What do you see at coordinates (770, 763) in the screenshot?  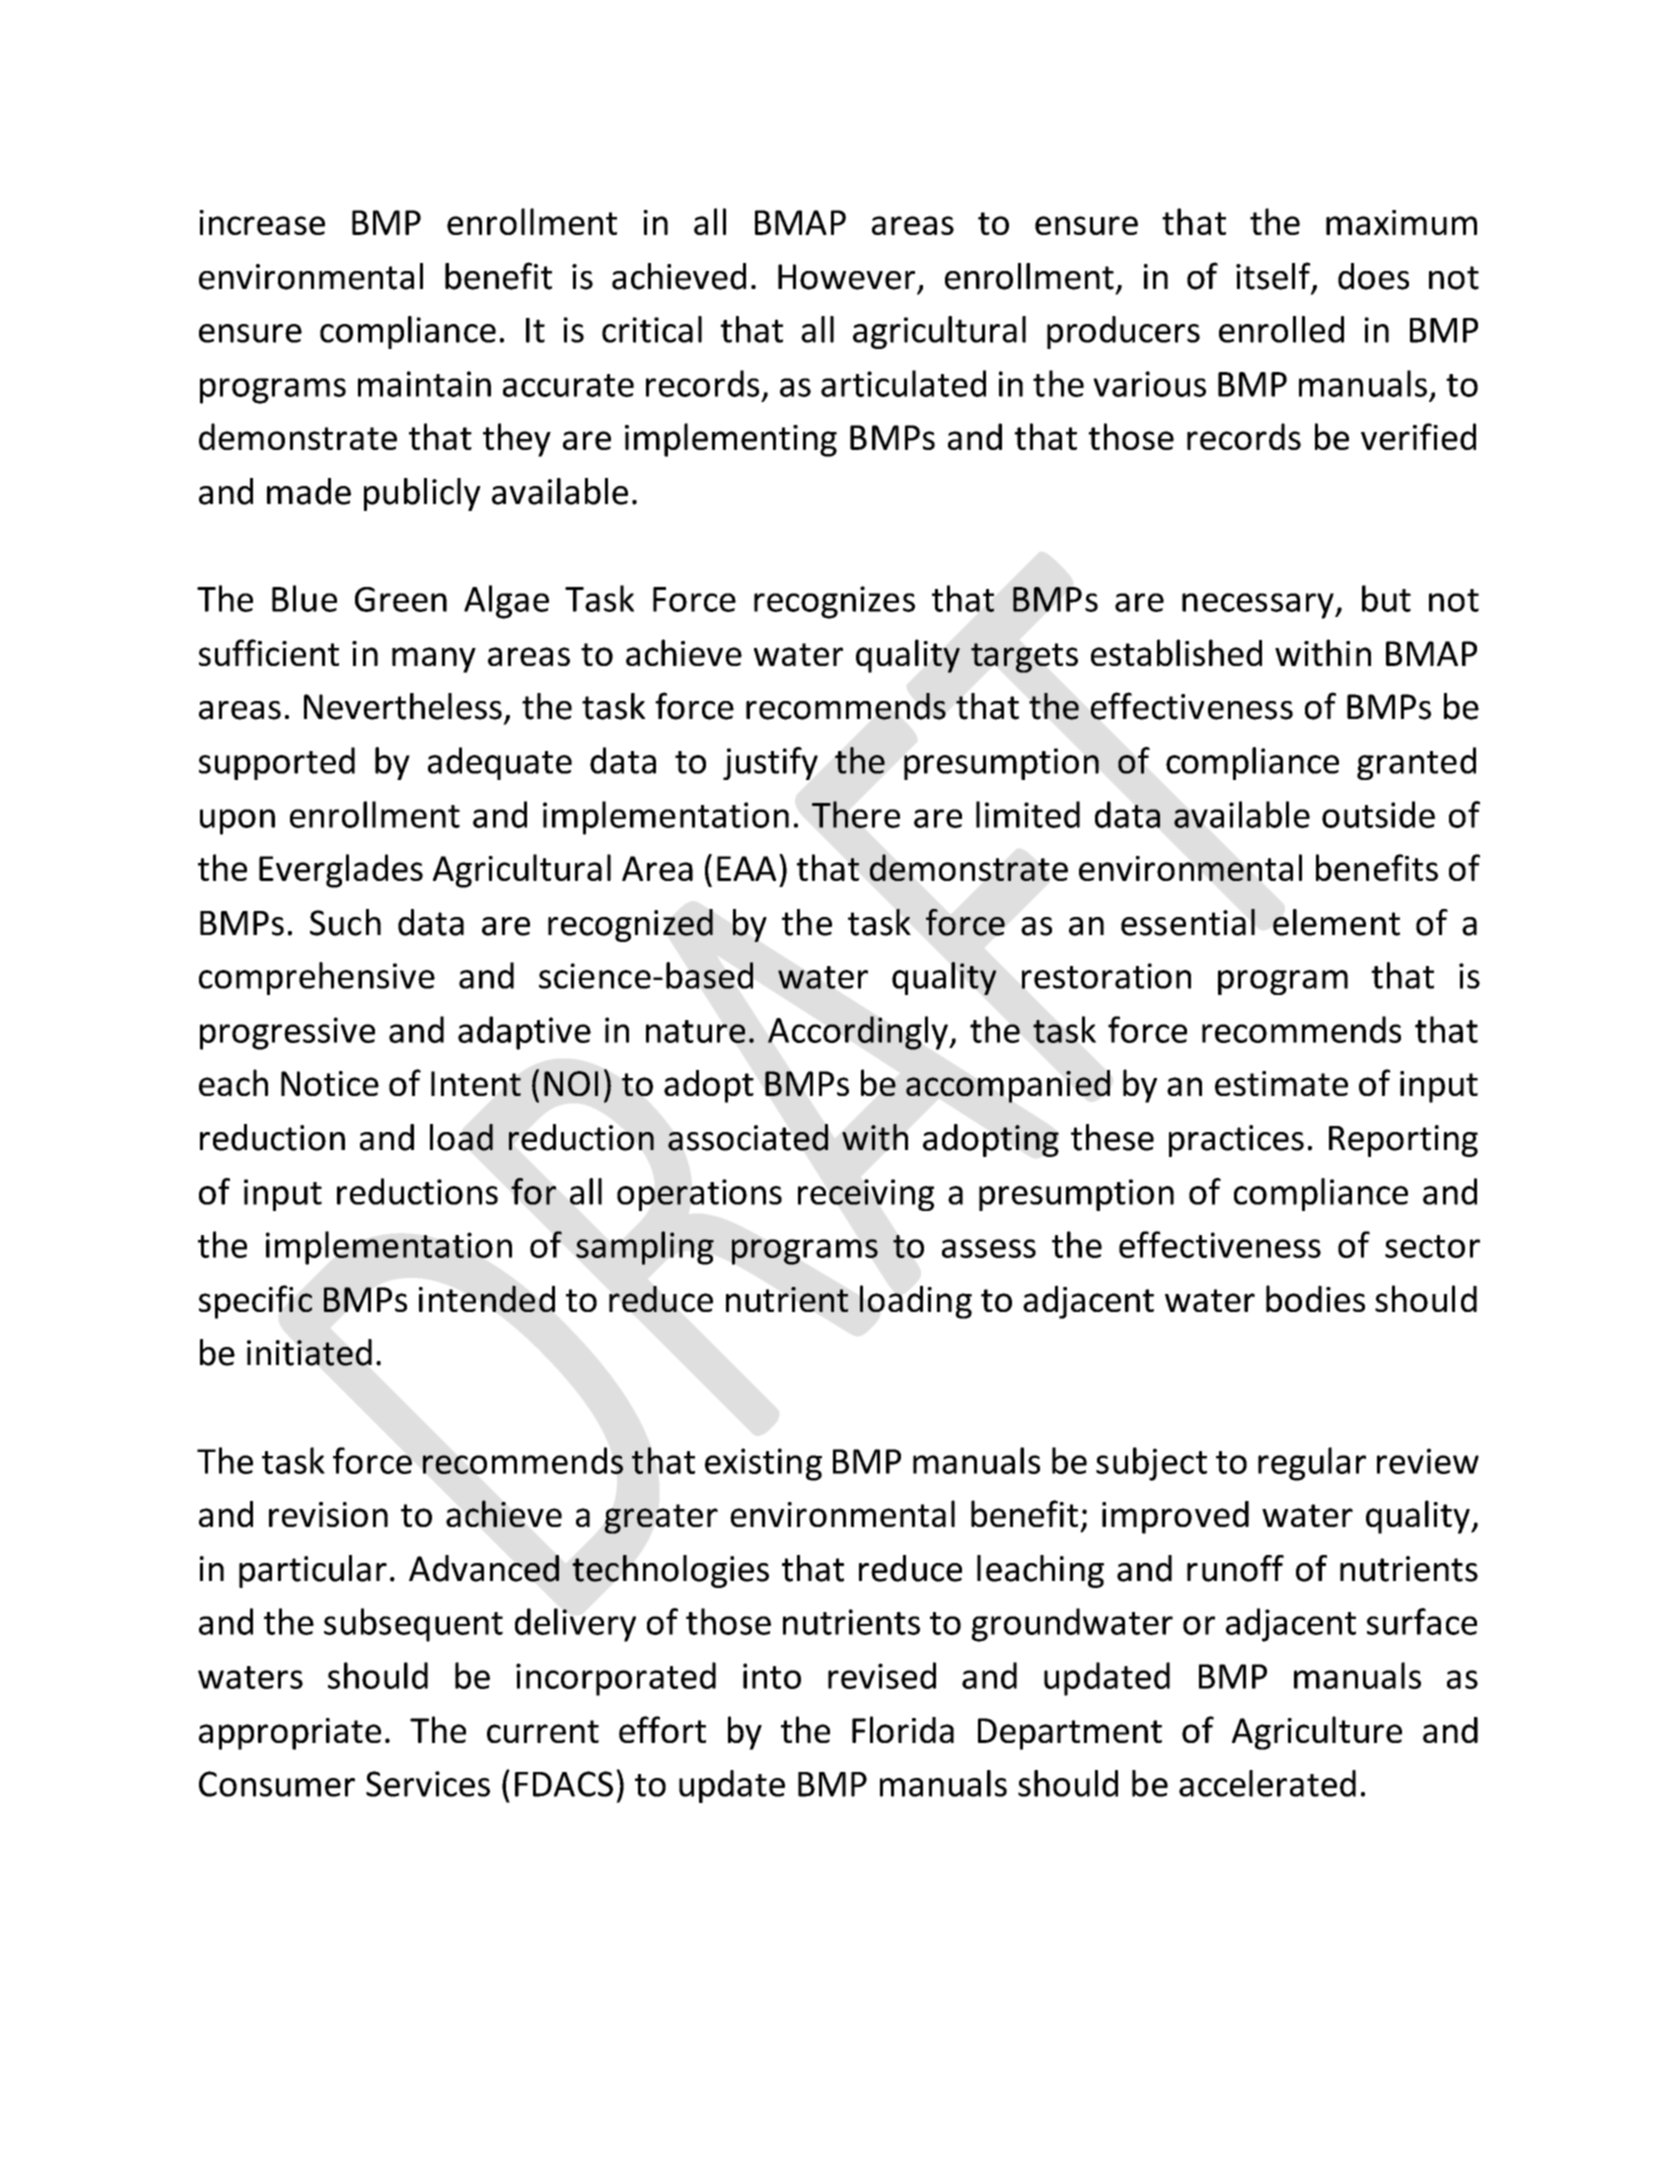 I see `justify` at bounding box center [770, 763].
